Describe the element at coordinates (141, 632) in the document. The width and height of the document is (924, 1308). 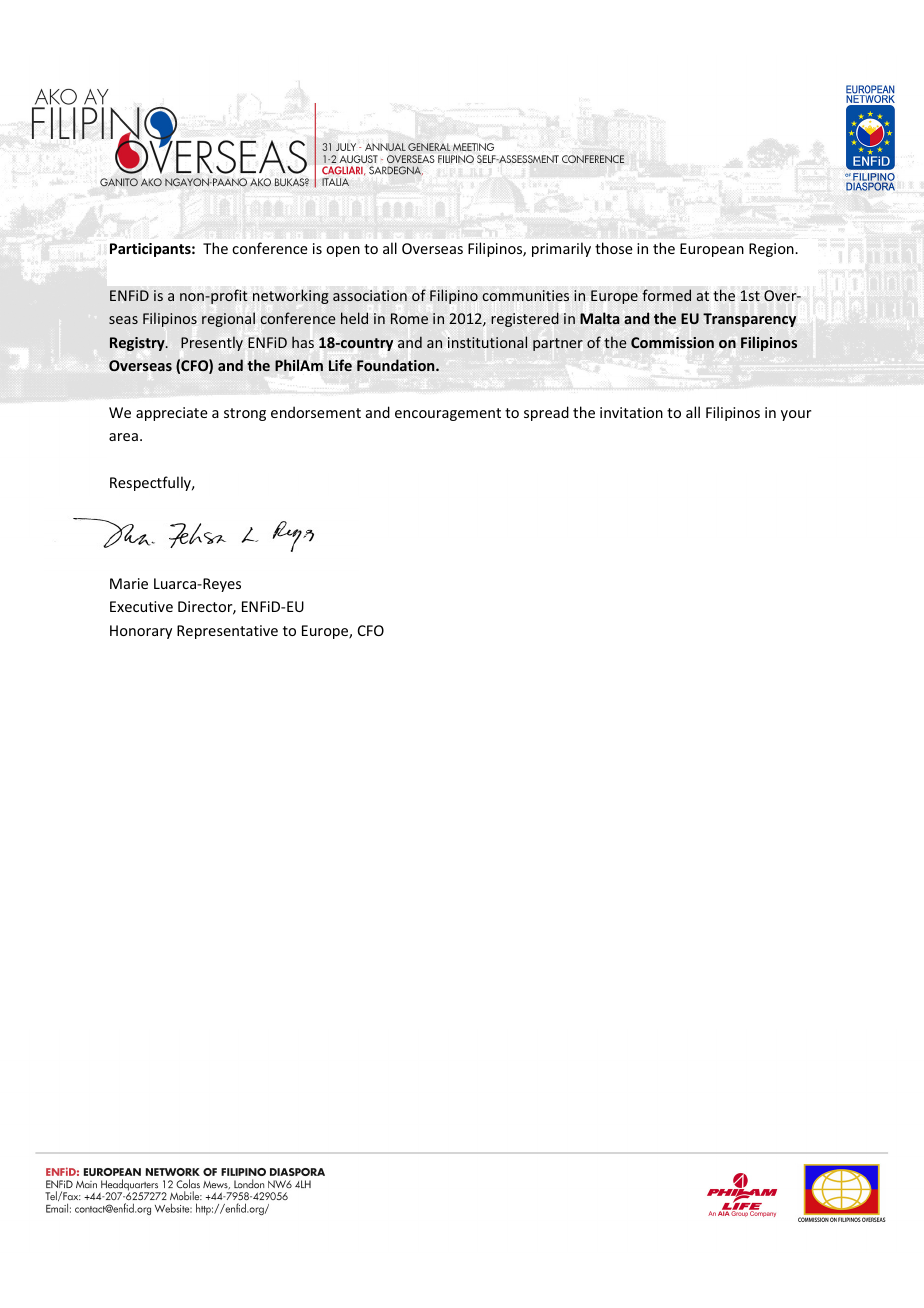
I see `Honorary` at that location.
